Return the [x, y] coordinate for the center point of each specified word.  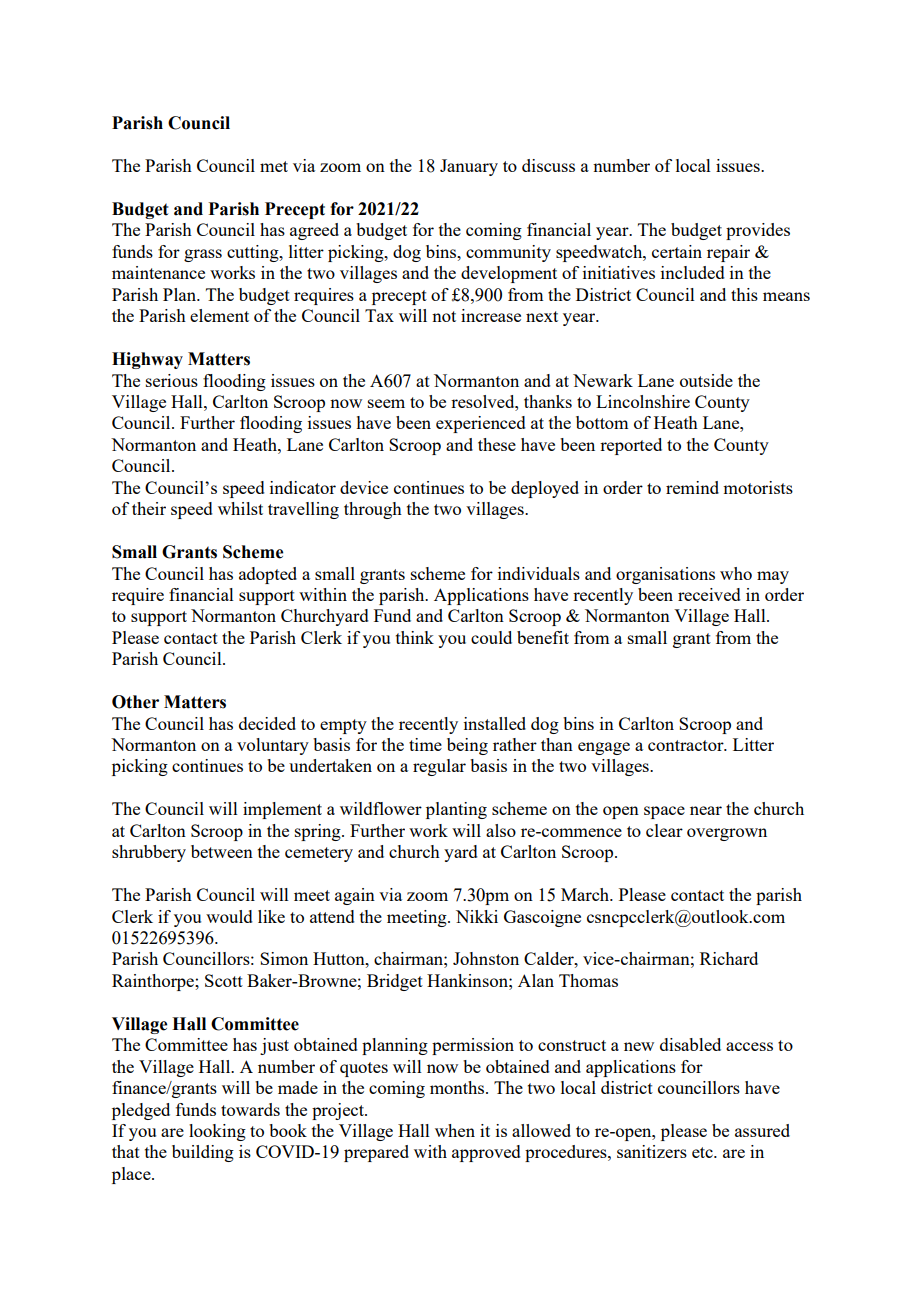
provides [758, 231]
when [455, 1130]
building [203, 1153]
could [491, 637]
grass [203, 255]
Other [135, 702]
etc [703, 1152]
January [469, 167]
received [709, 594]
